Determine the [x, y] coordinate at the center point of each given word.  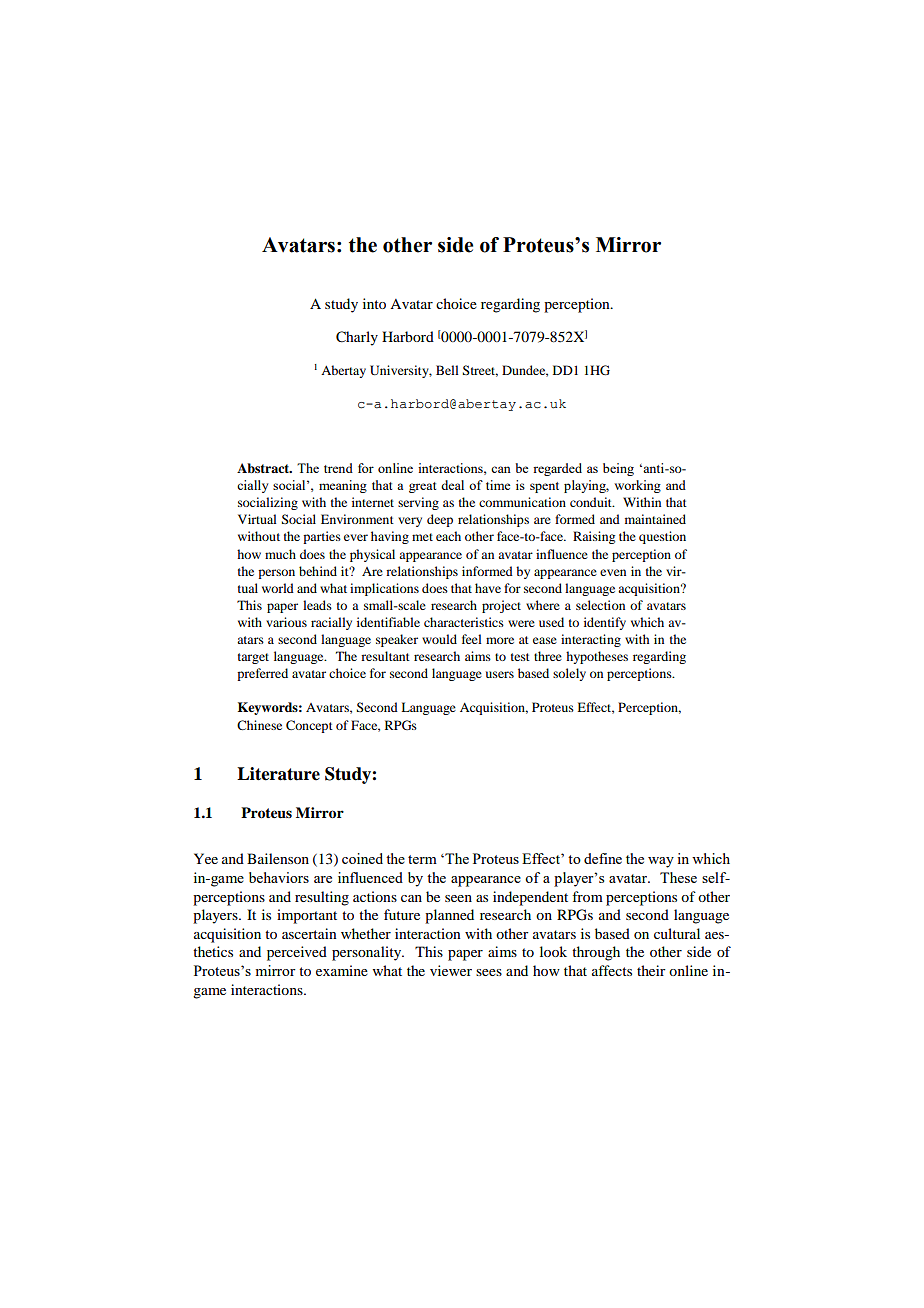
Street [480, 371]
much [280, 554]
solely [569, 674]
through [596, 953]
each [448, 536]
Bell [447, 370]
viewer [451, 970]
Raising [594, 537]
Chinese [259, 725]
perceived [297, 953]
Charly [357, 338]
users [500, 674]
